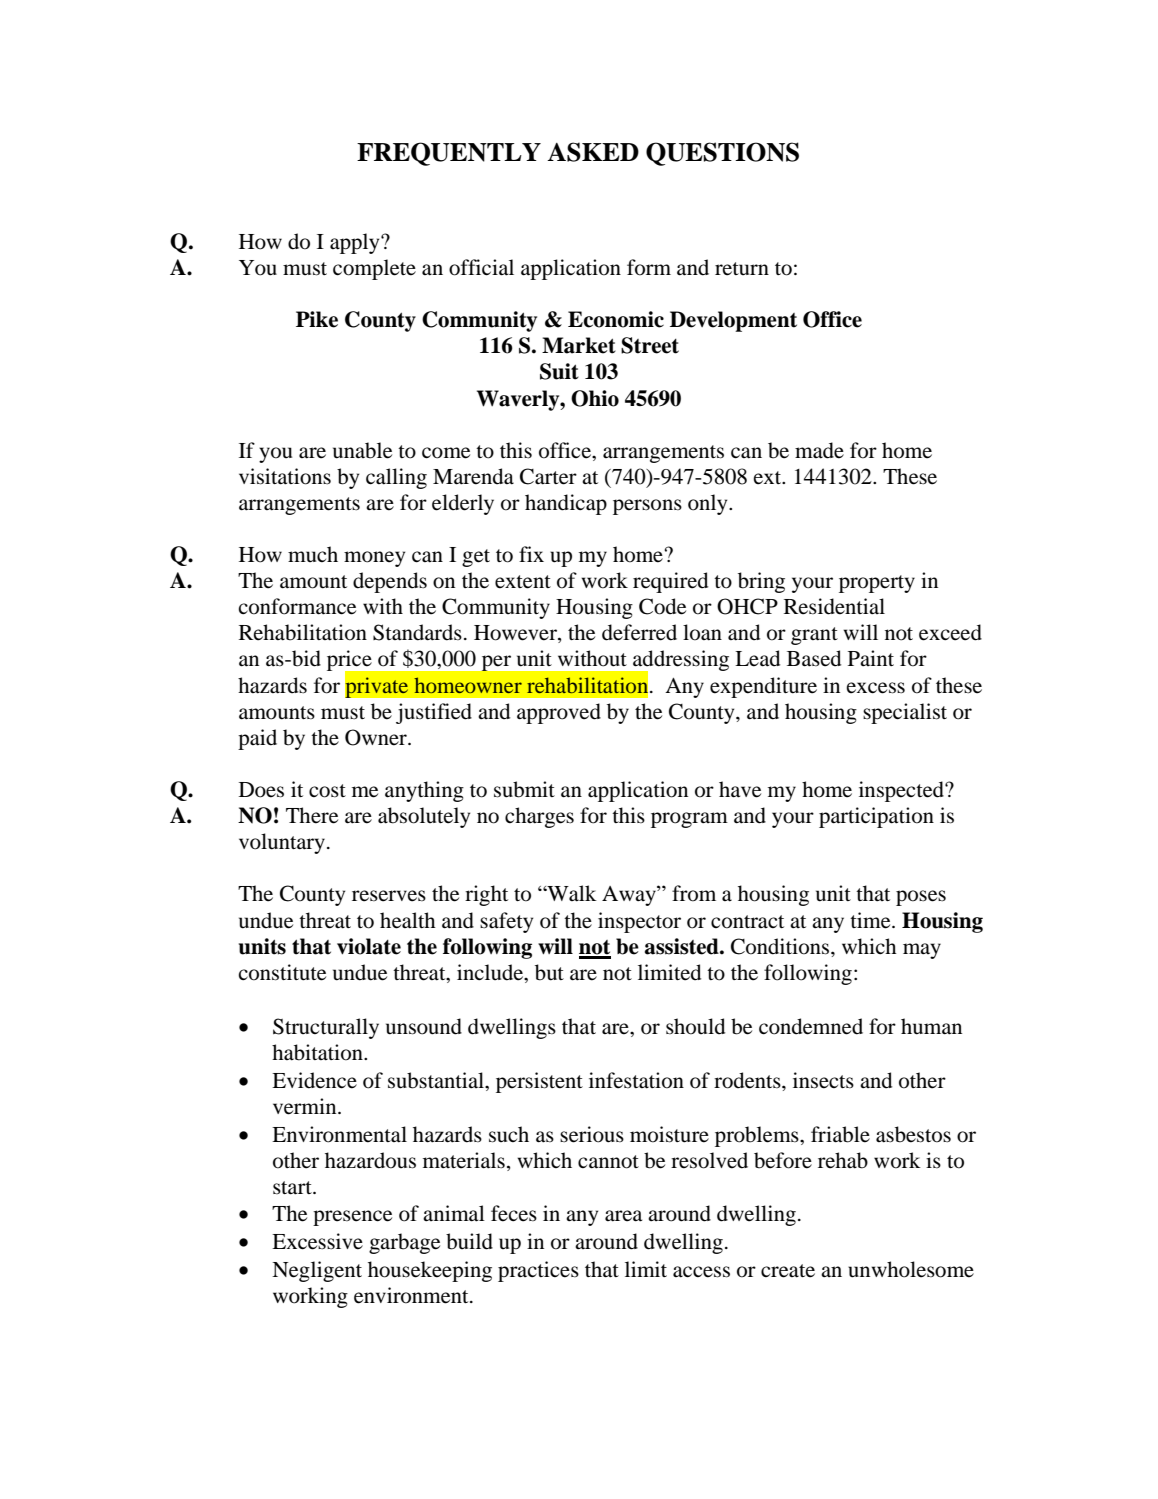  Describe the element at coordinates (905, 713) in the image. I see `specialist` at that location.
